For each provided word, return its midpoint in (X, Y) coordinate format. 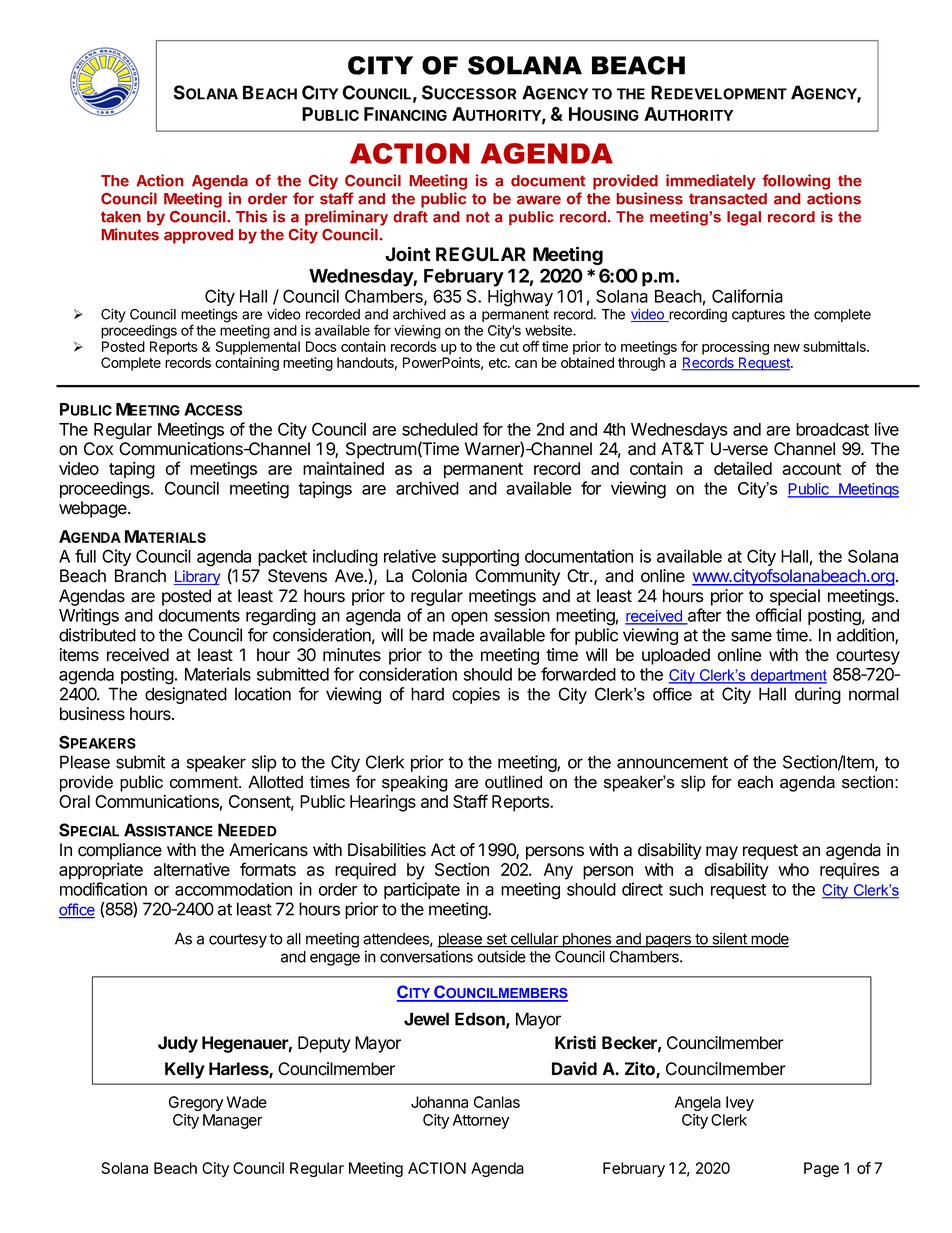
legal (744, 218)
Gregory (196, 1103)
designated (186, 695)
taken (121, 217)
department (788, 676)
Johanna (439, 1102)
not (478, 217)
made (454, 635)
